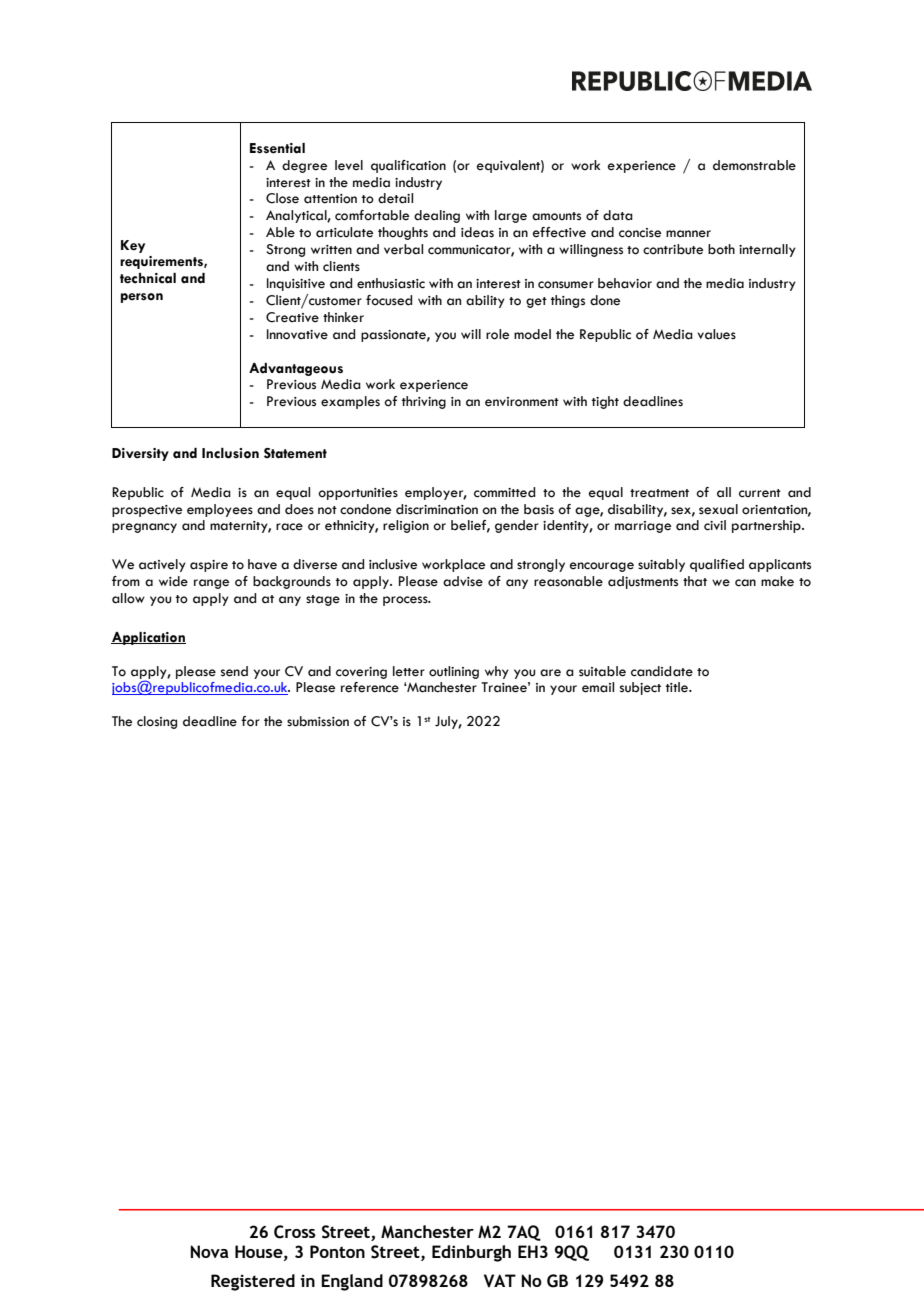 This image has height=1308, width=924. What do you see at coordinates (157, 722) in the image?
I see `closing` at bounding box center [157, 722].
